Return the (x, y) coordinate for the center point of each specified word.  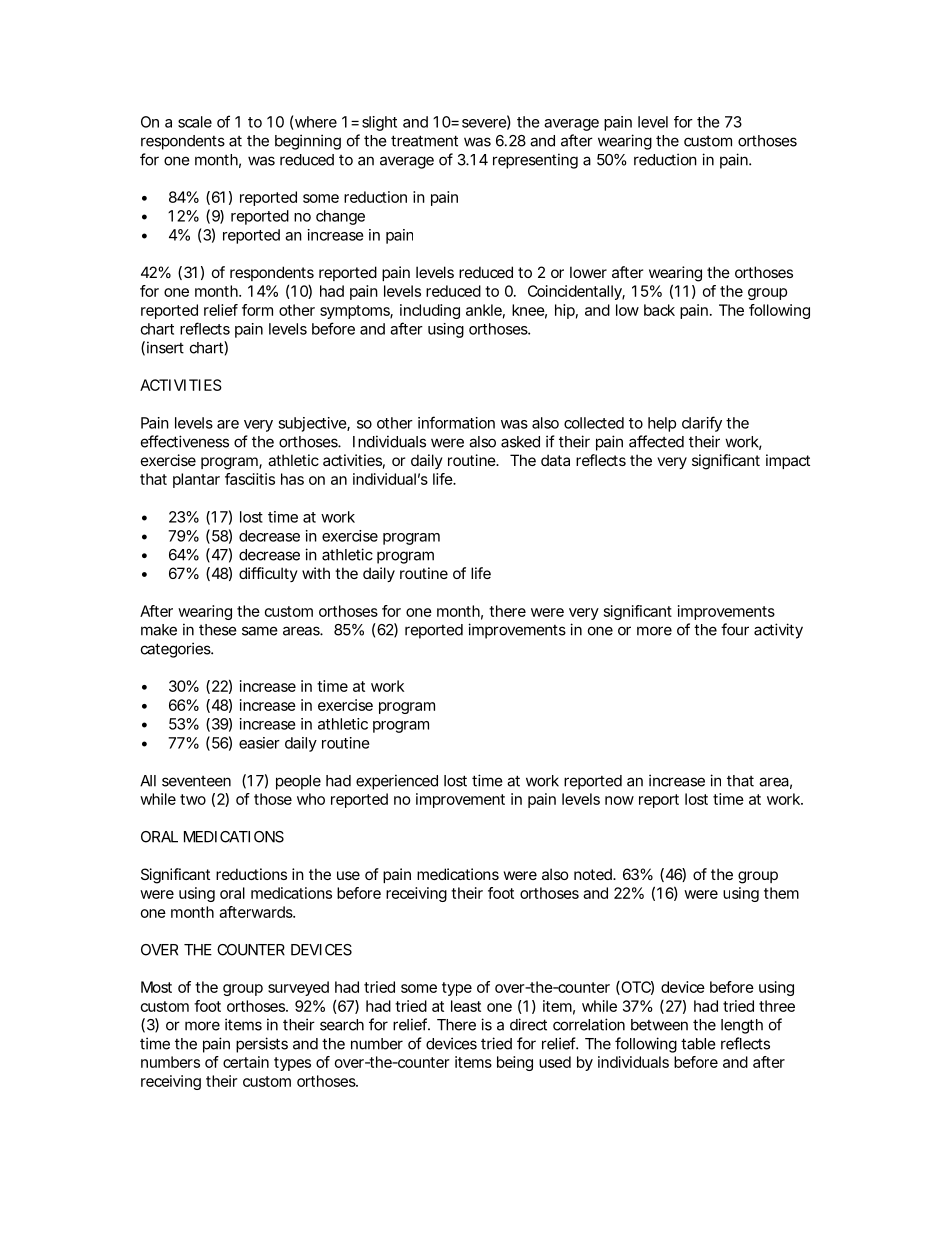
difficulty (268, 574)
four (735, 629)
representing (535, 161)
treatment (424, 141)
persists (262, 1045)
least (466, 1006)
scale (195, 122)
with (316, 573)
